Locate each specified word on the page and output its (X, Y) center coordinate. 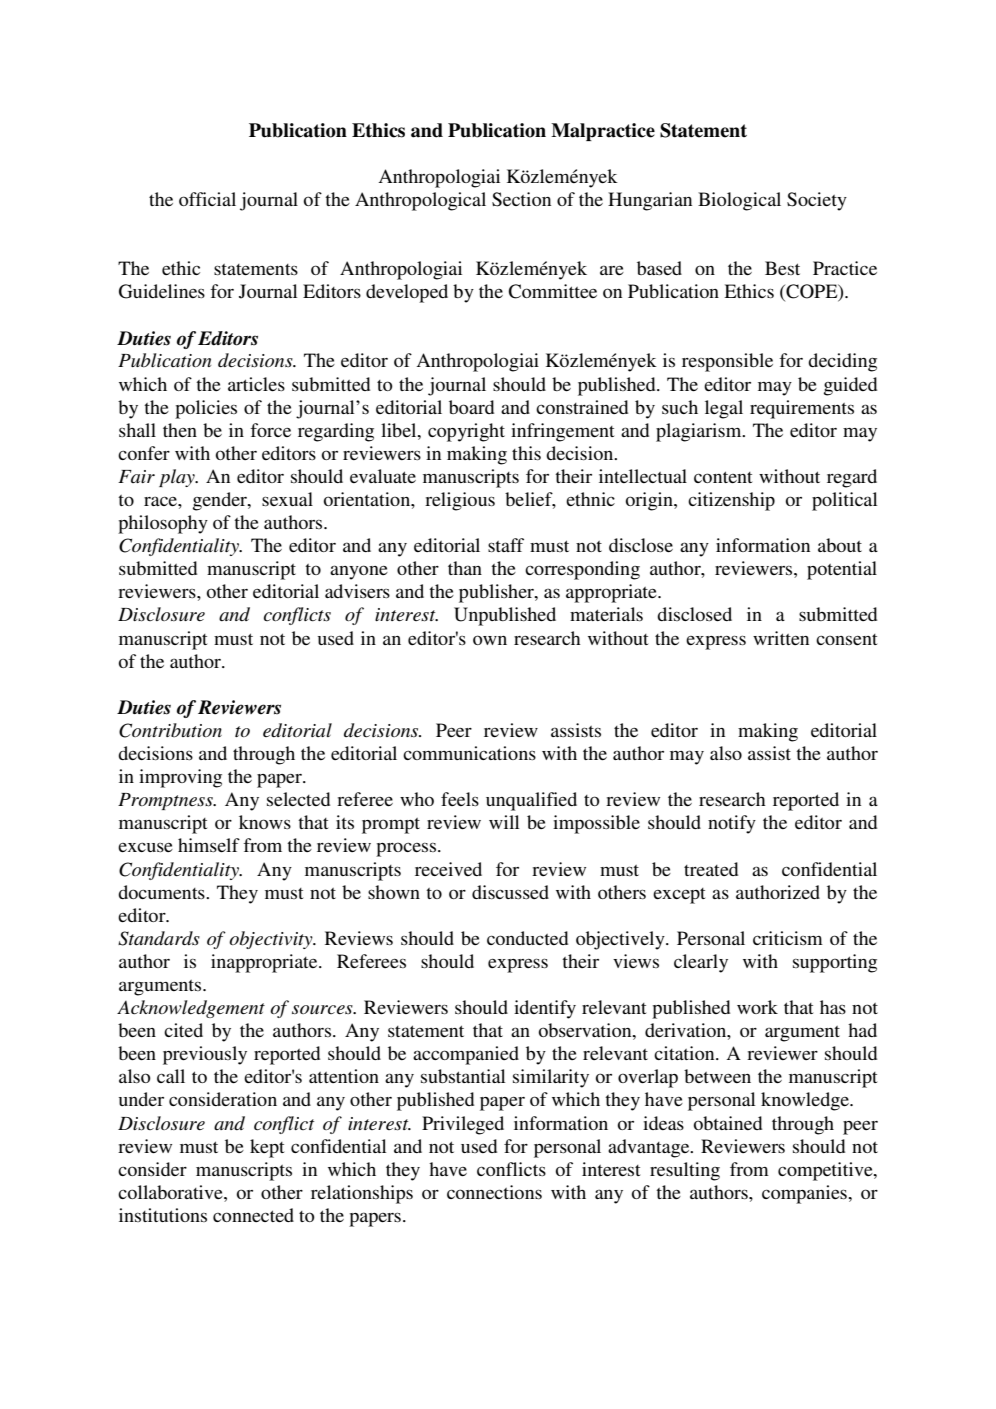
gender (221, 501)
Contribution (170, 730)
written (781, 638)
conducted (527, 938)
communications (469, 753)
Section (521, 199)
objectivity (272, 940)
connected (253, 1215)
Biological (739, 201)
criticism (788, 938)
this (526, 453)
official (207, 199)
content (723, 477)
